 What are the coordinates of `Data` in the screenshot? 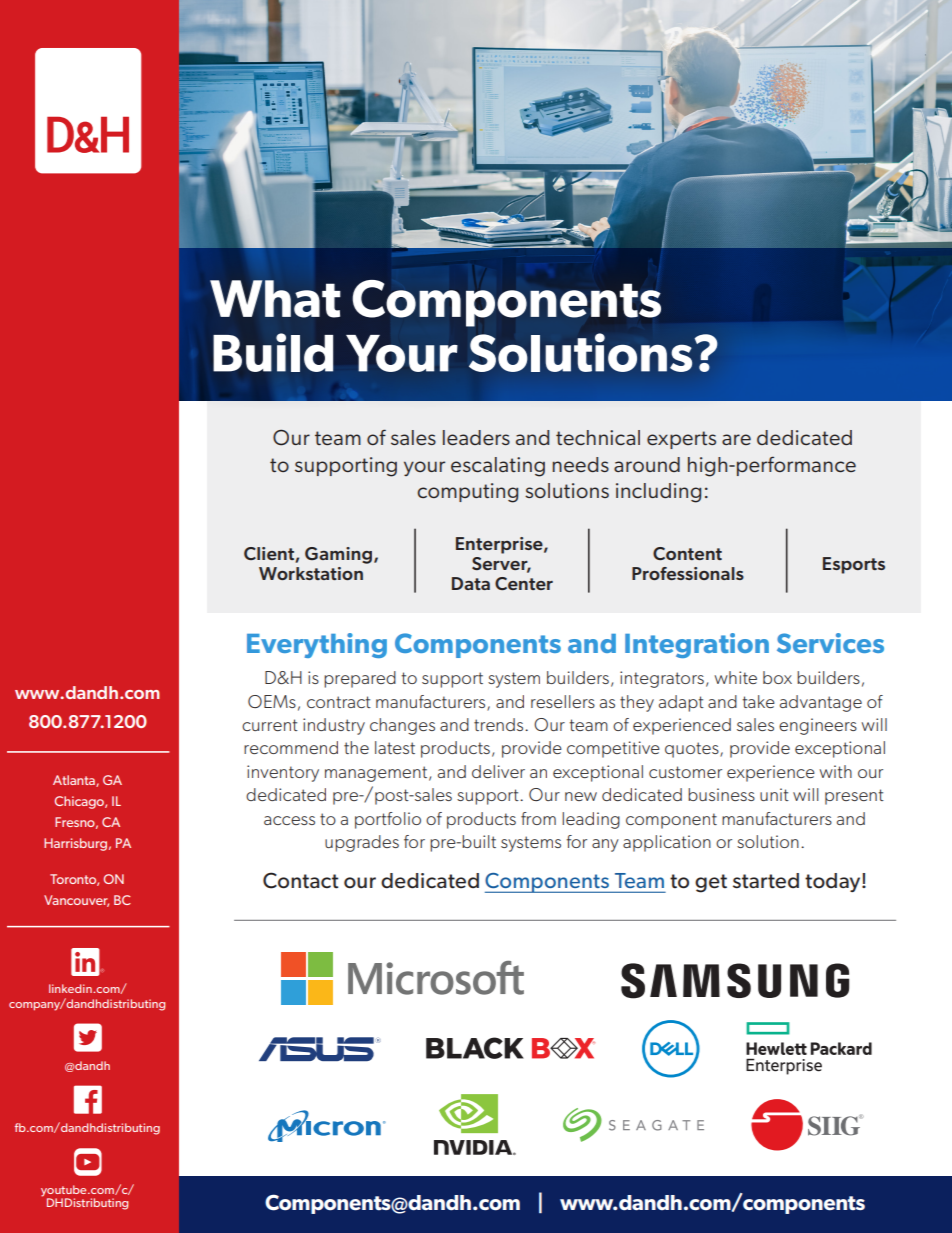 It's located at (471, 583).
